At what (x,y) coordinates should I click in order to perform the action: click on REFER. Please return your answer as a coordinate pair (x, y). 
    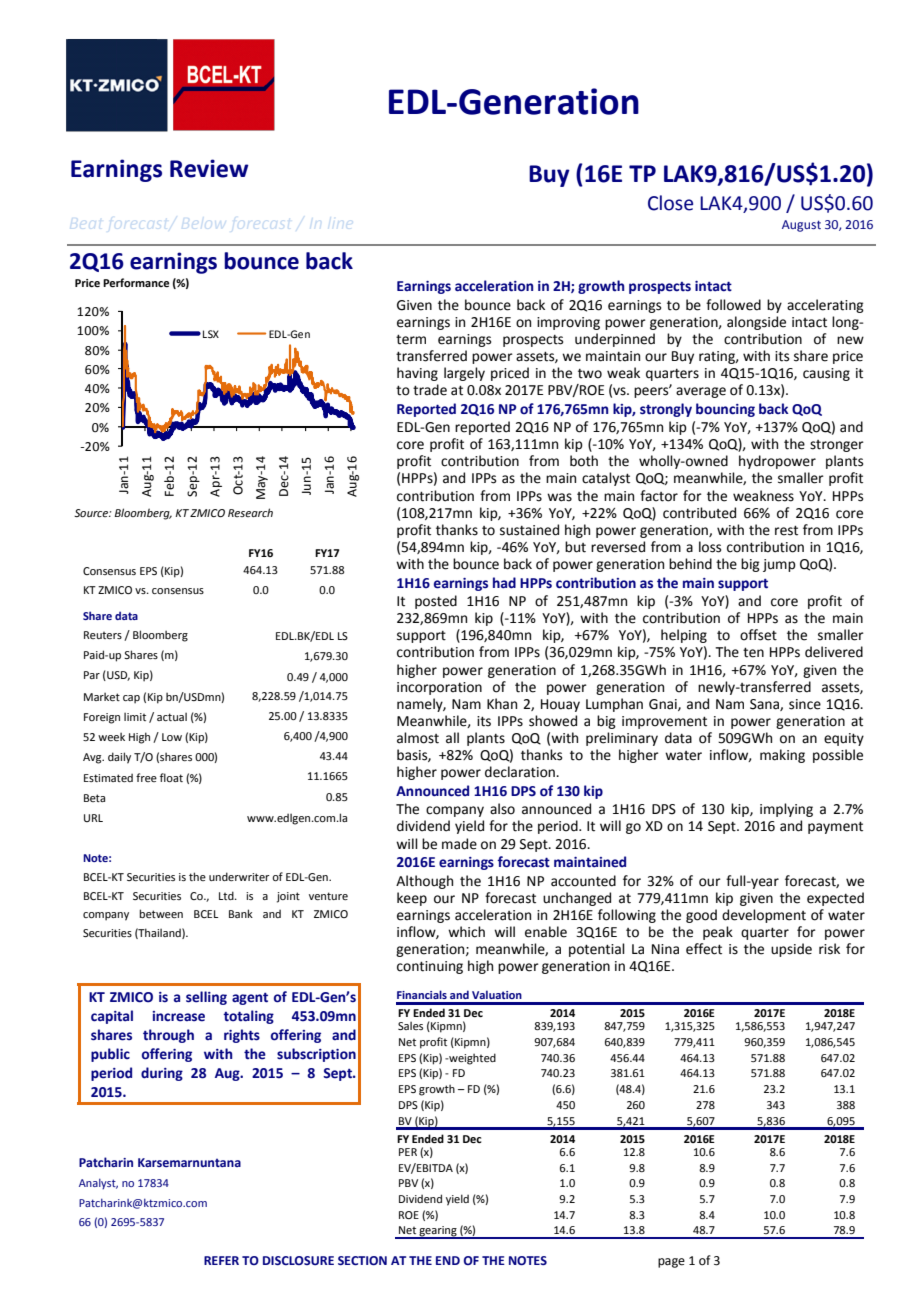
    Looking at the image, I should click on (221, 1260).
